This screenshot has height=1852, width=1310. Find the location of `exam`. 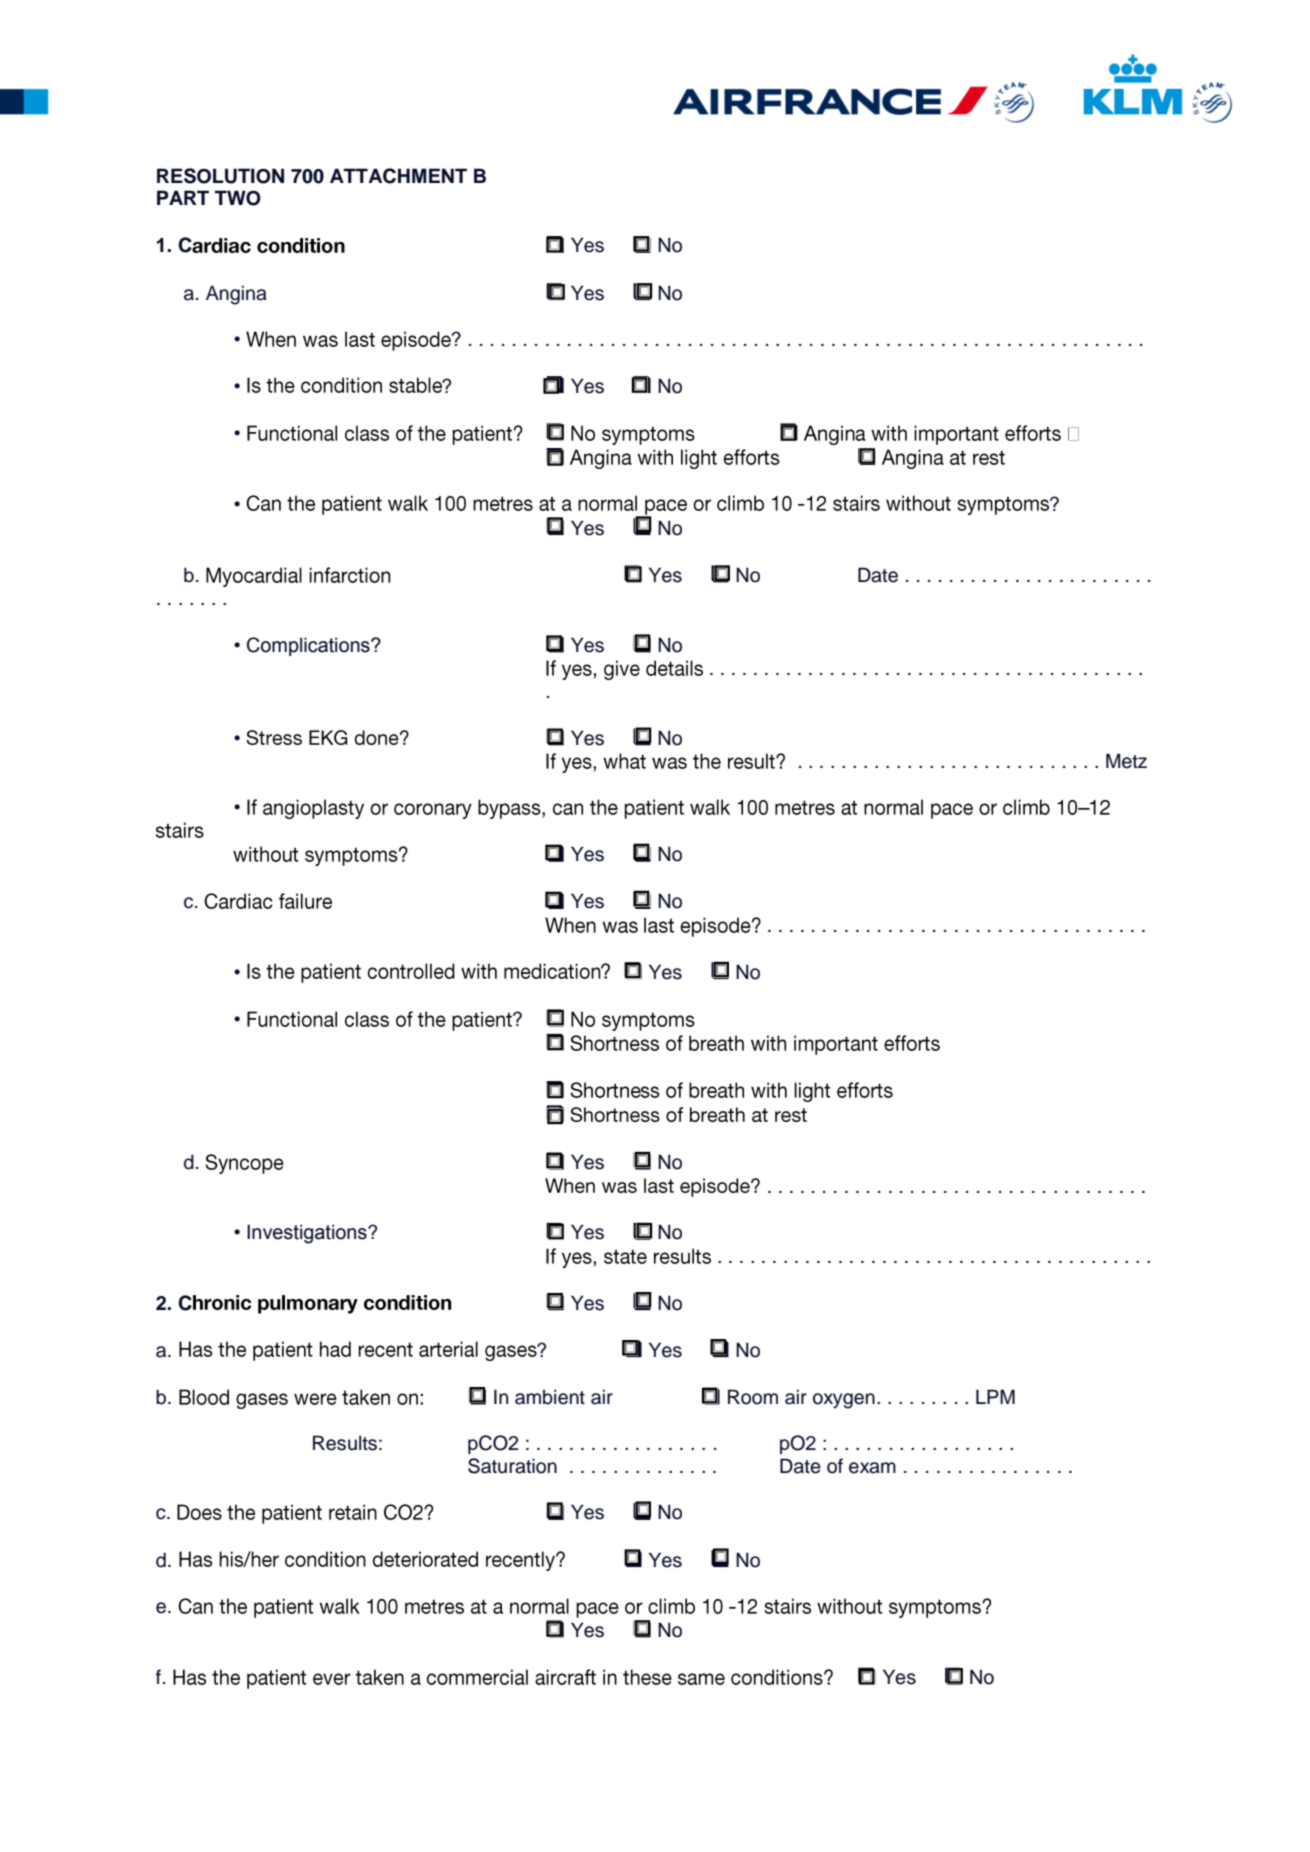

exam is located at coordinates (872, 1468).
